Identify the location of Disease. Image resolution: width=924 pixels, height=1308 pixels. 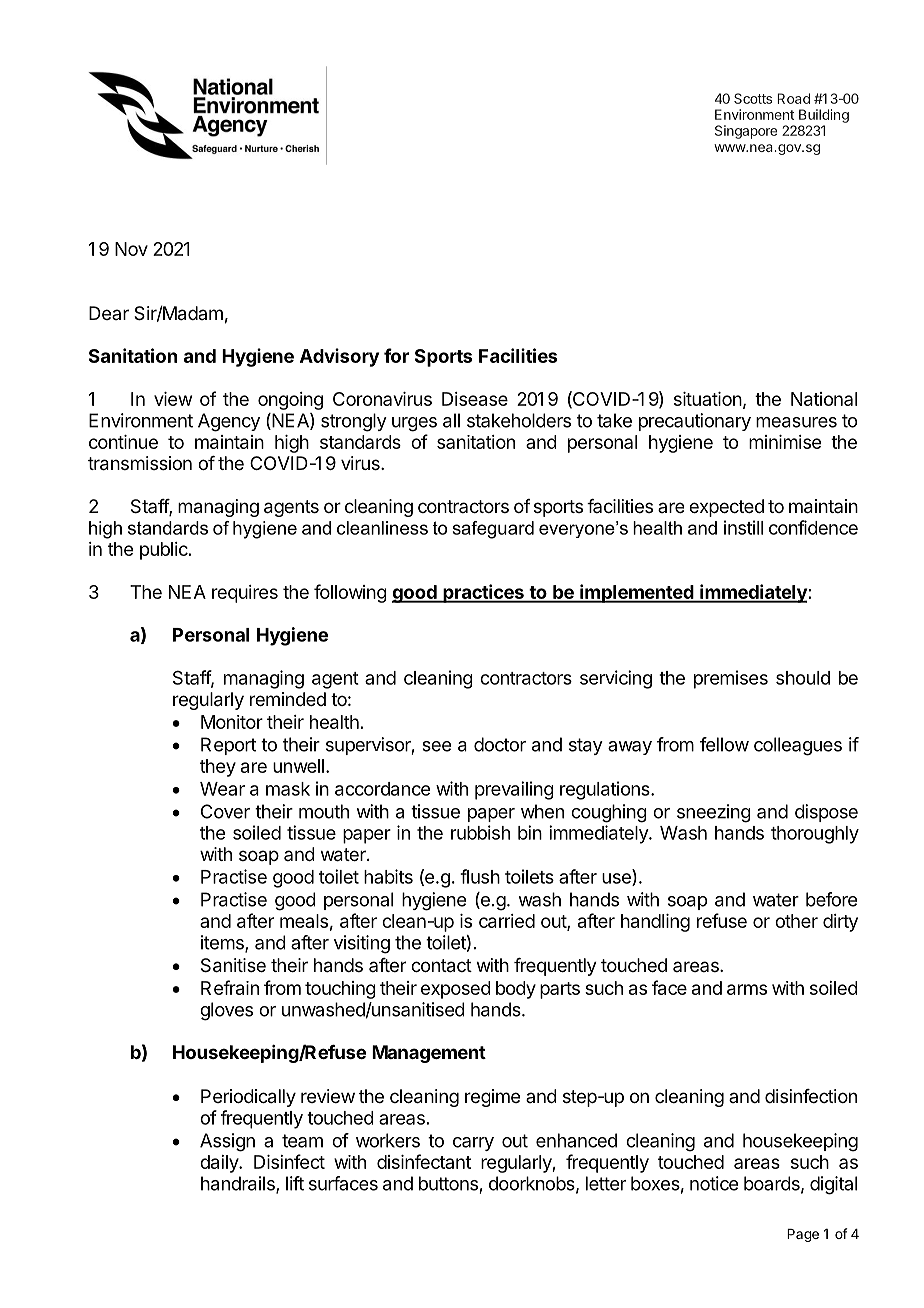
(475, 399).
